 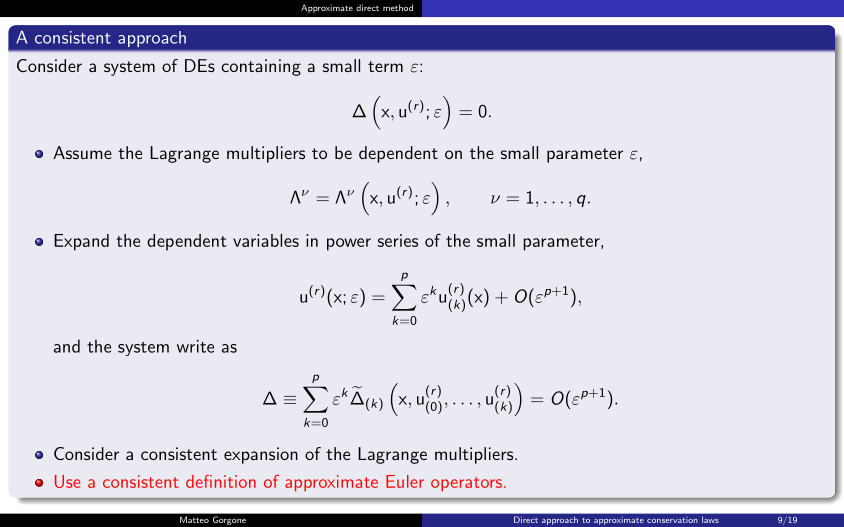 I want to click on series, so click(x=398, y=240).
